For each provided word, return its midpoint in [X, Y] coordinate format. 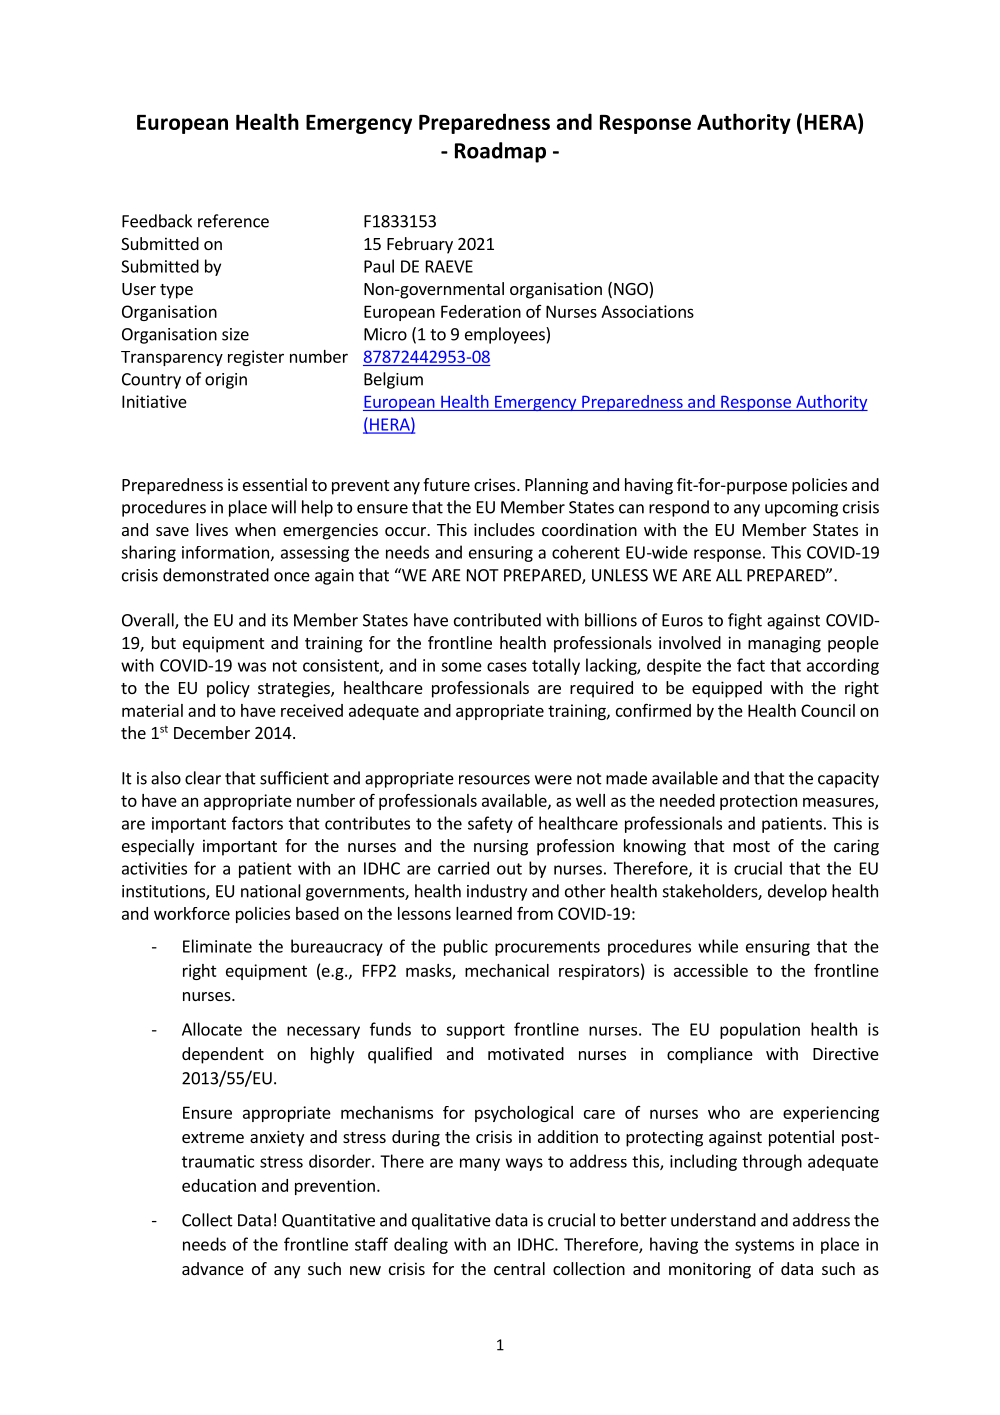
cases [507, 667]
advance [213, 1268]
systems [764, 1246]
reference [233, 221]
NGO [632, 290]
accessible [711, 970]
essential [275, 484]
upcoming [801, 509]
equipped [727, 689]
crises [496, 484]
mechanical [507, 970]
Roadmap [500, 152]
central [519, 1268]
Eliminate [217, 946]
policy [228, 689]
